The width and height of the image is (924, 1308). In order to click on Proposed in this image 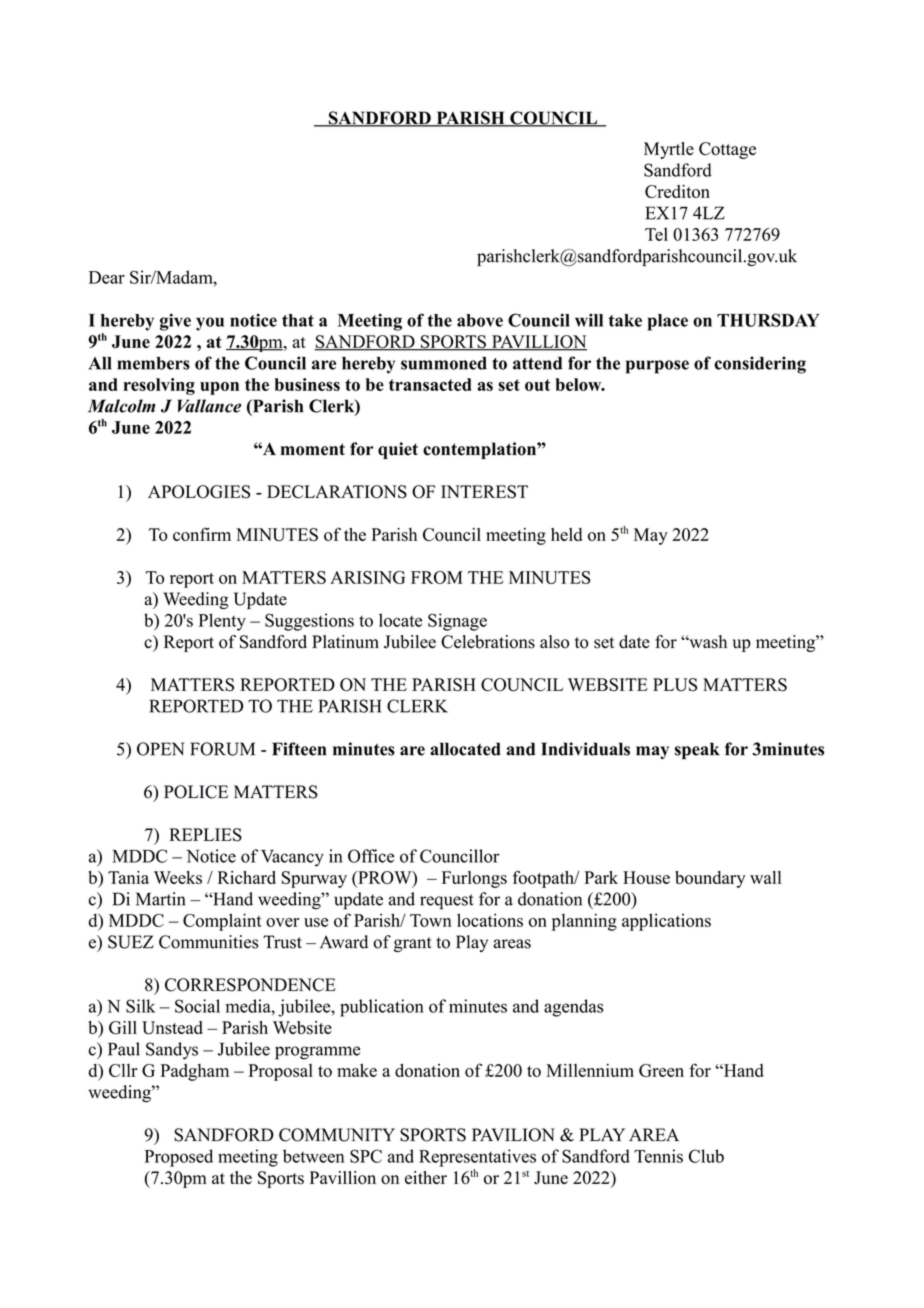, I will do `click(179, 1158)`.
